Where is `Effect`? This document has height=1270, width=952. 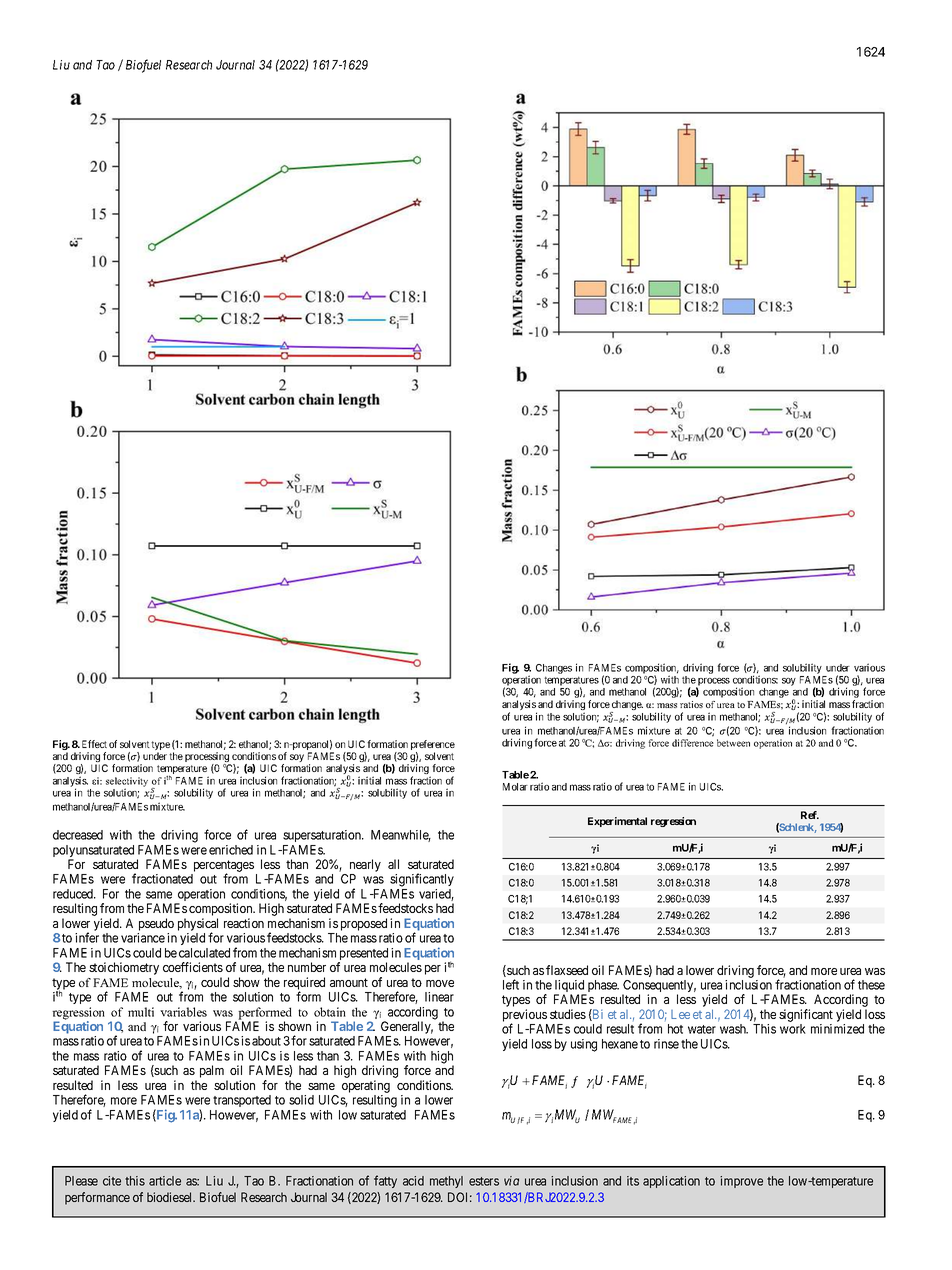 Effect is located at coordinates (94, 744).
